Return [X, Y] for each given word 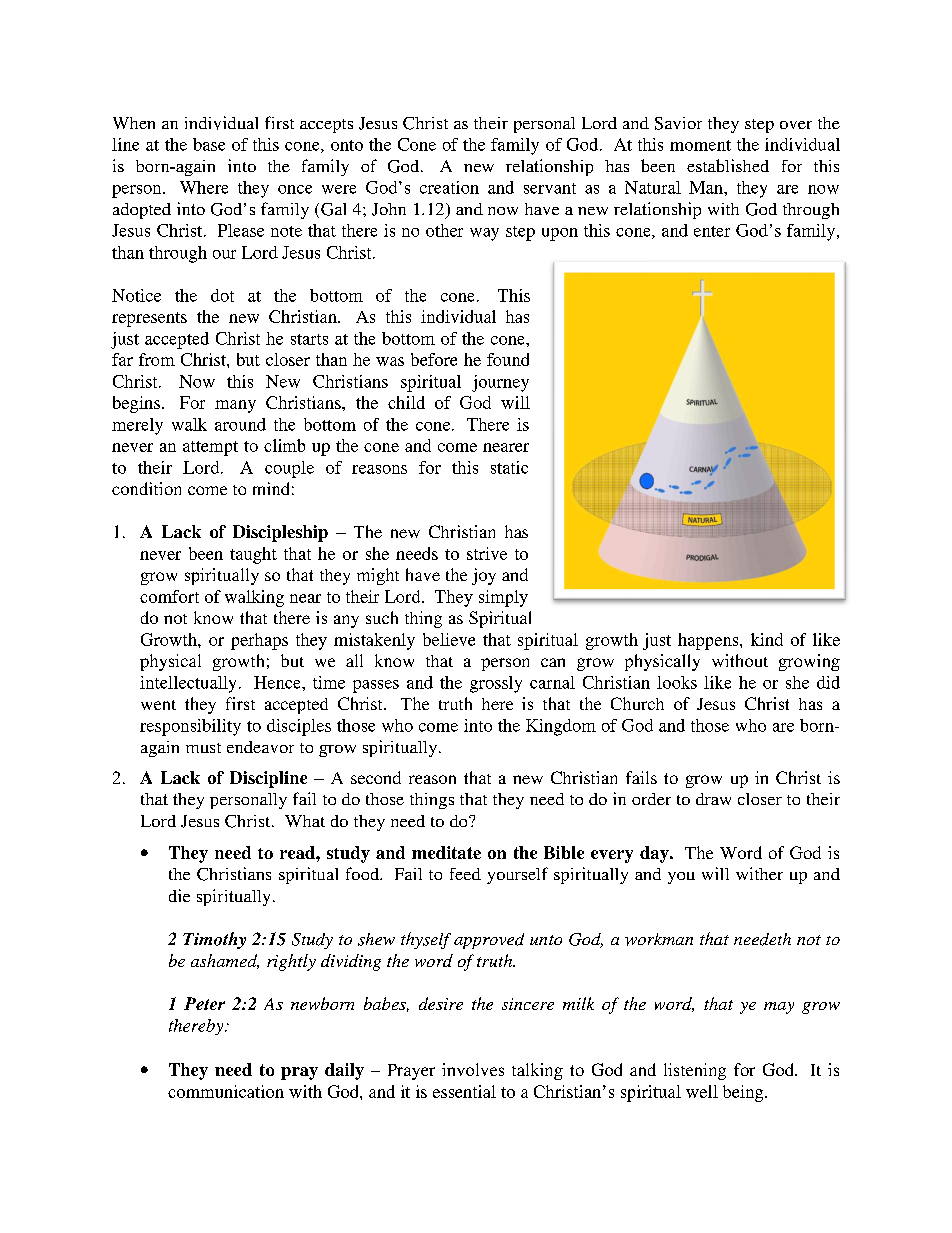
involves [473, 1069]
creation [449, 187]
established [728, 165]
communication [226, 1091]
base [209, 144]
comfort [169, 596]
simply [503, 598]
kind [767, 639]
